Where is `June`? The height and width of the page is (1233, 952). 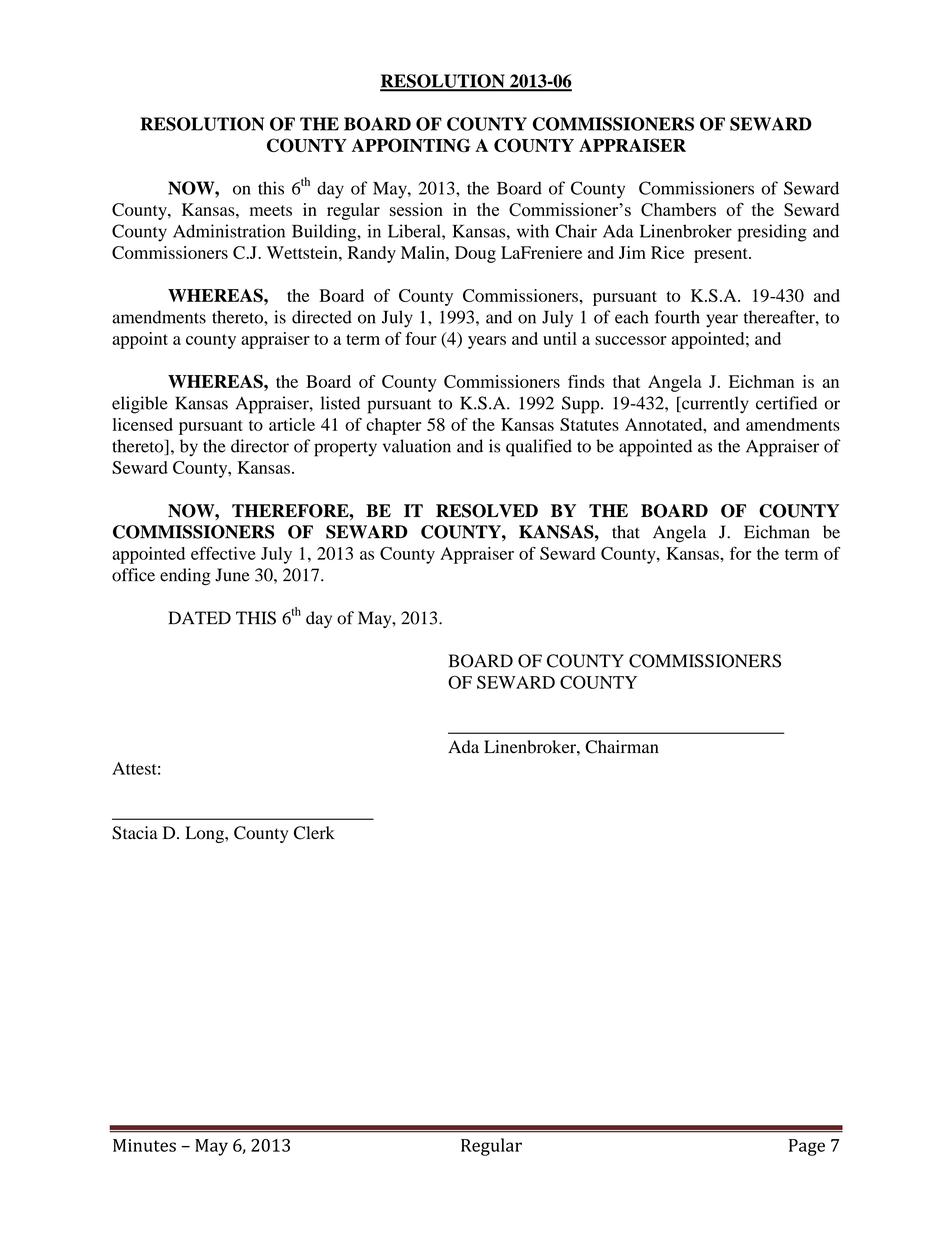
June is located at coordinates (232, 575).
